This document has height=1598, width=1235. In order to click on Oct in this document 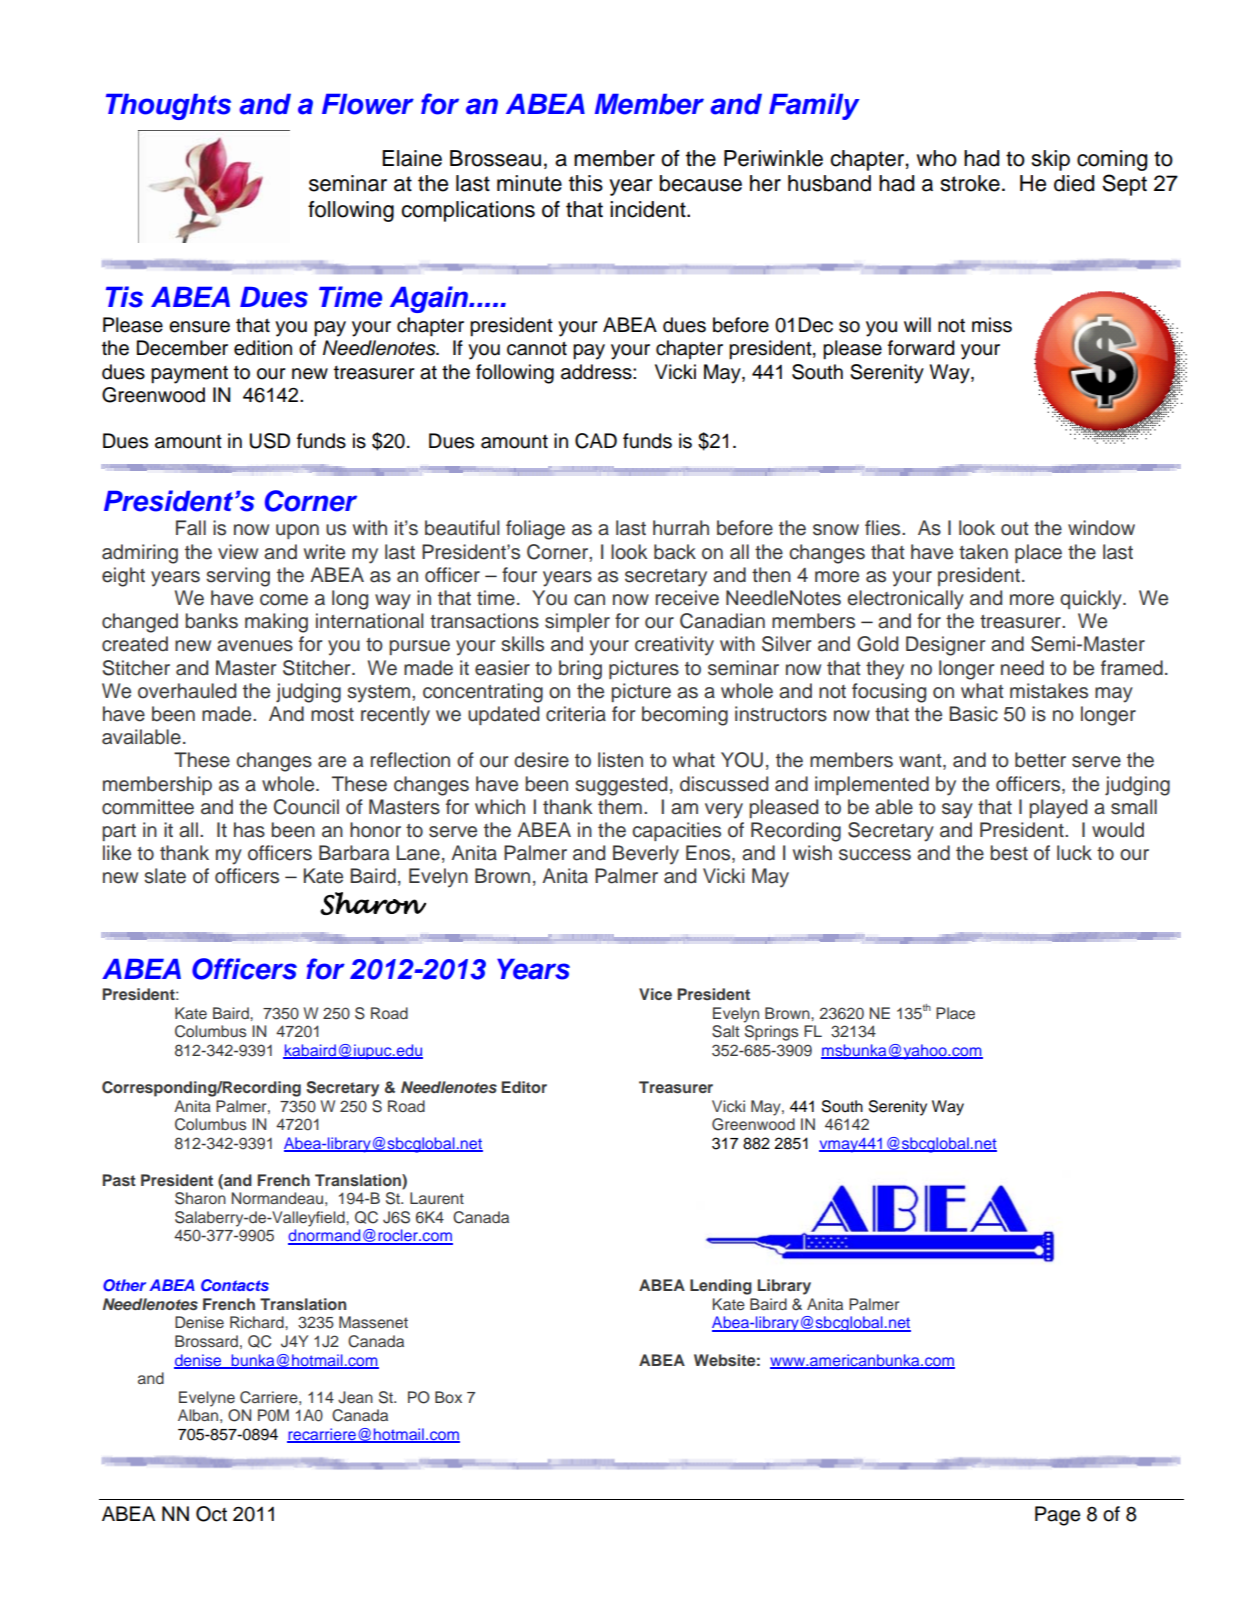, I will do `click(211, 1514)`.
